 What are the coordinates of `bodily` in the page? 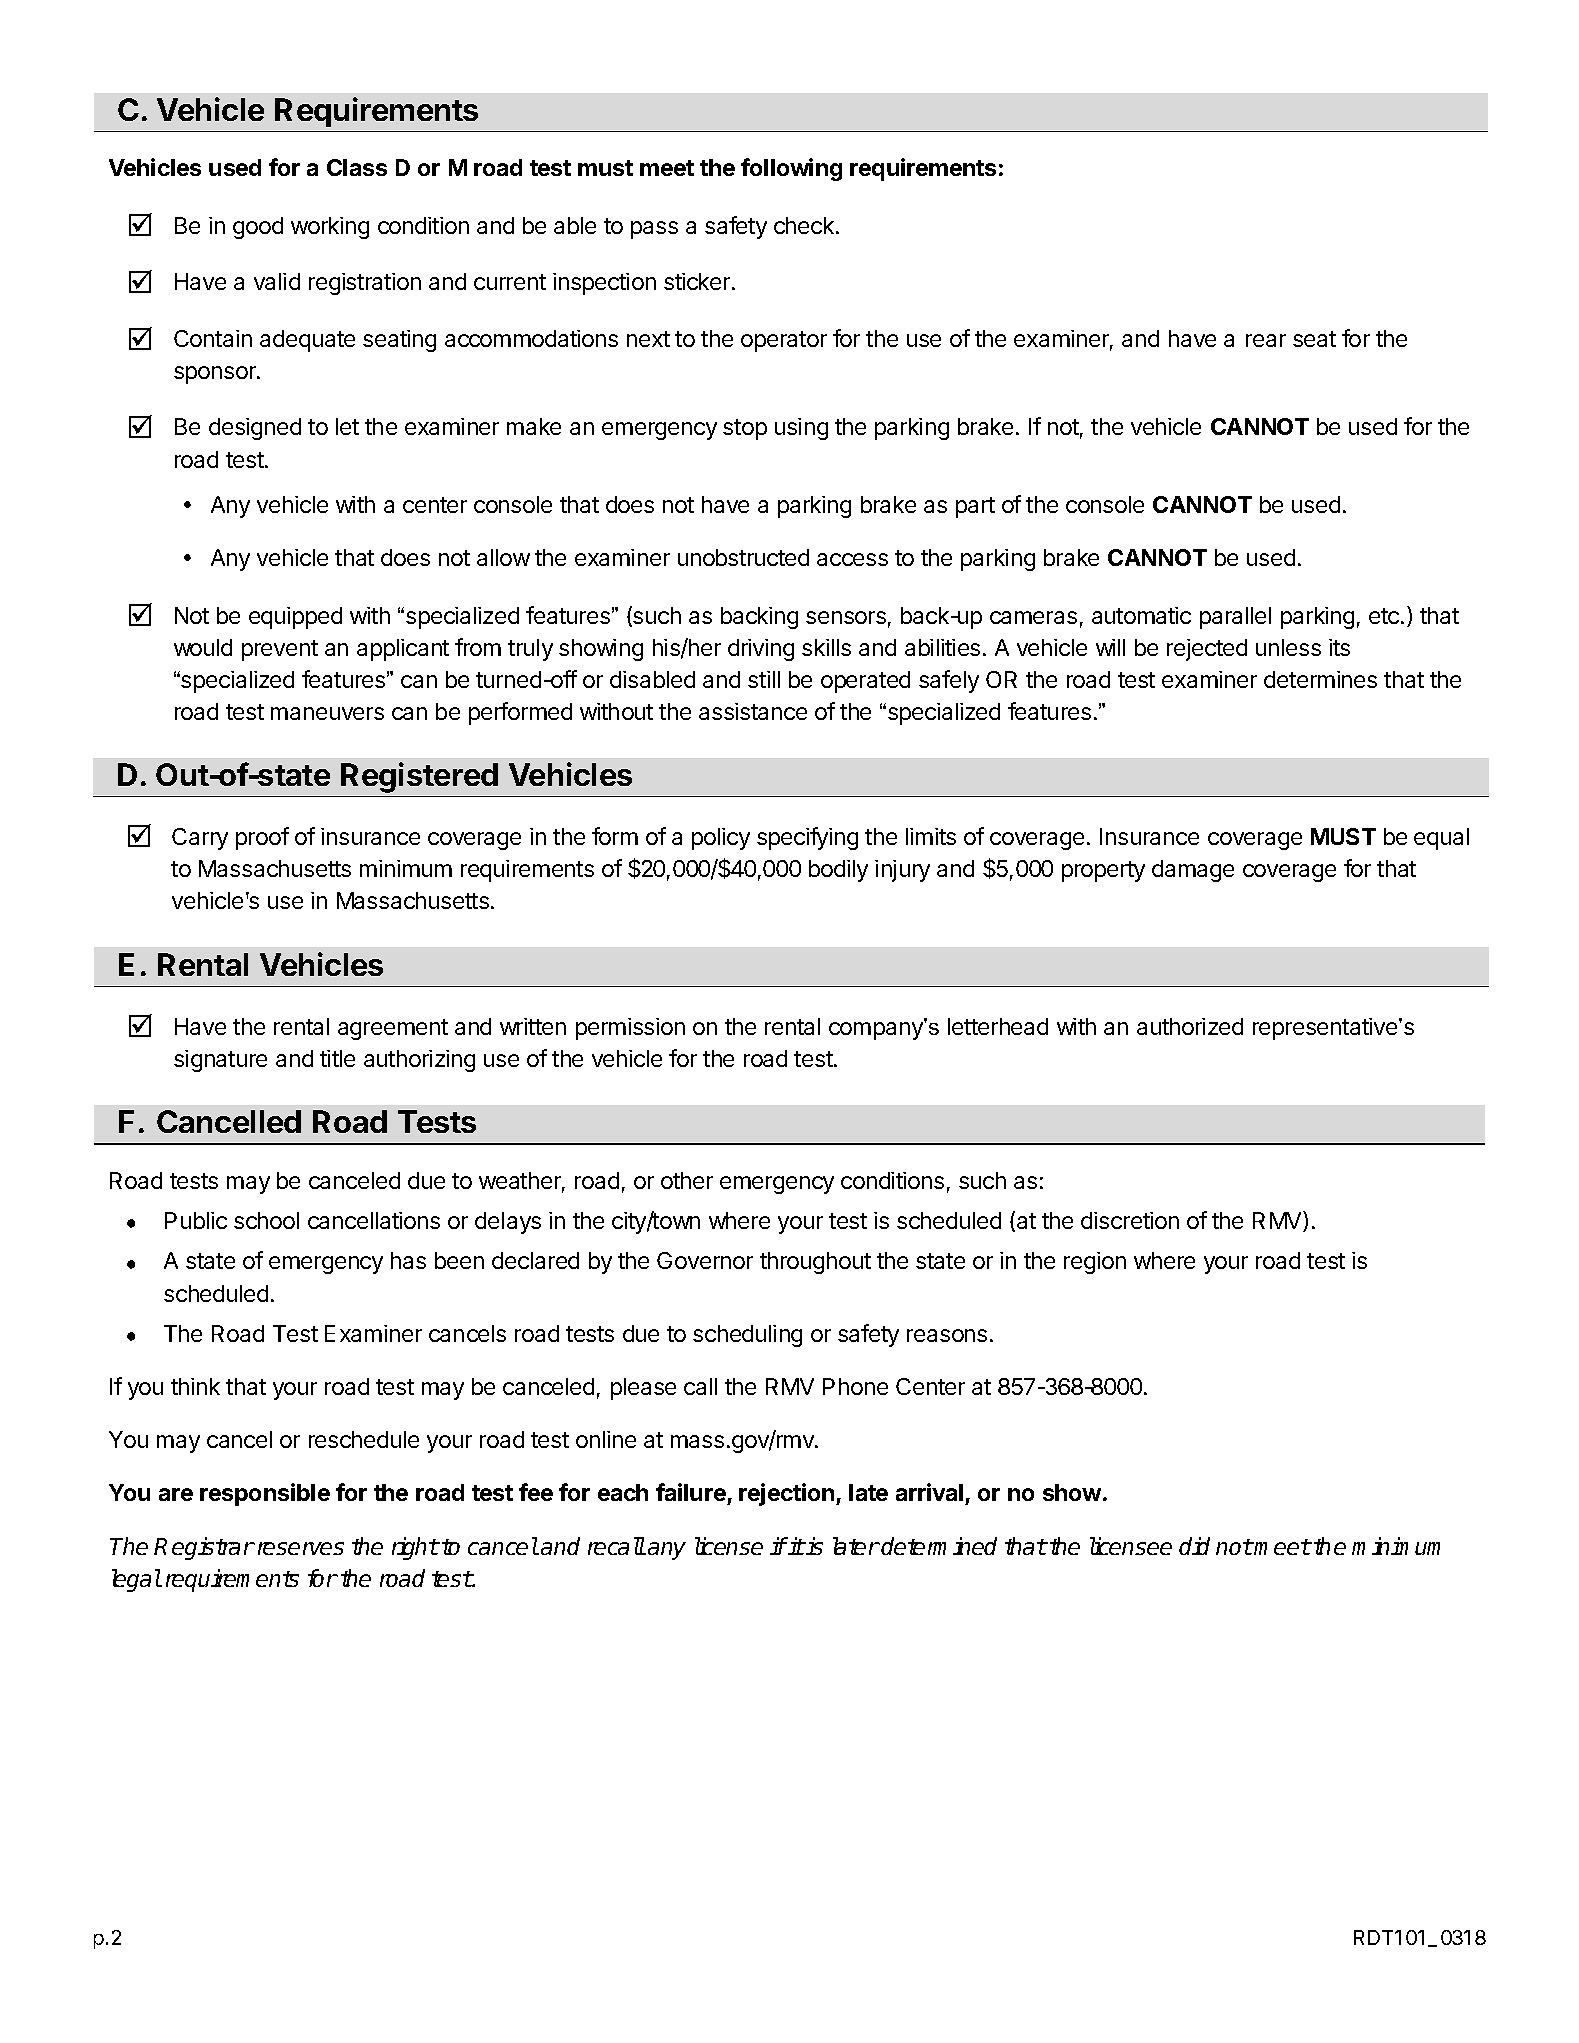 It's located at (838, 871).
